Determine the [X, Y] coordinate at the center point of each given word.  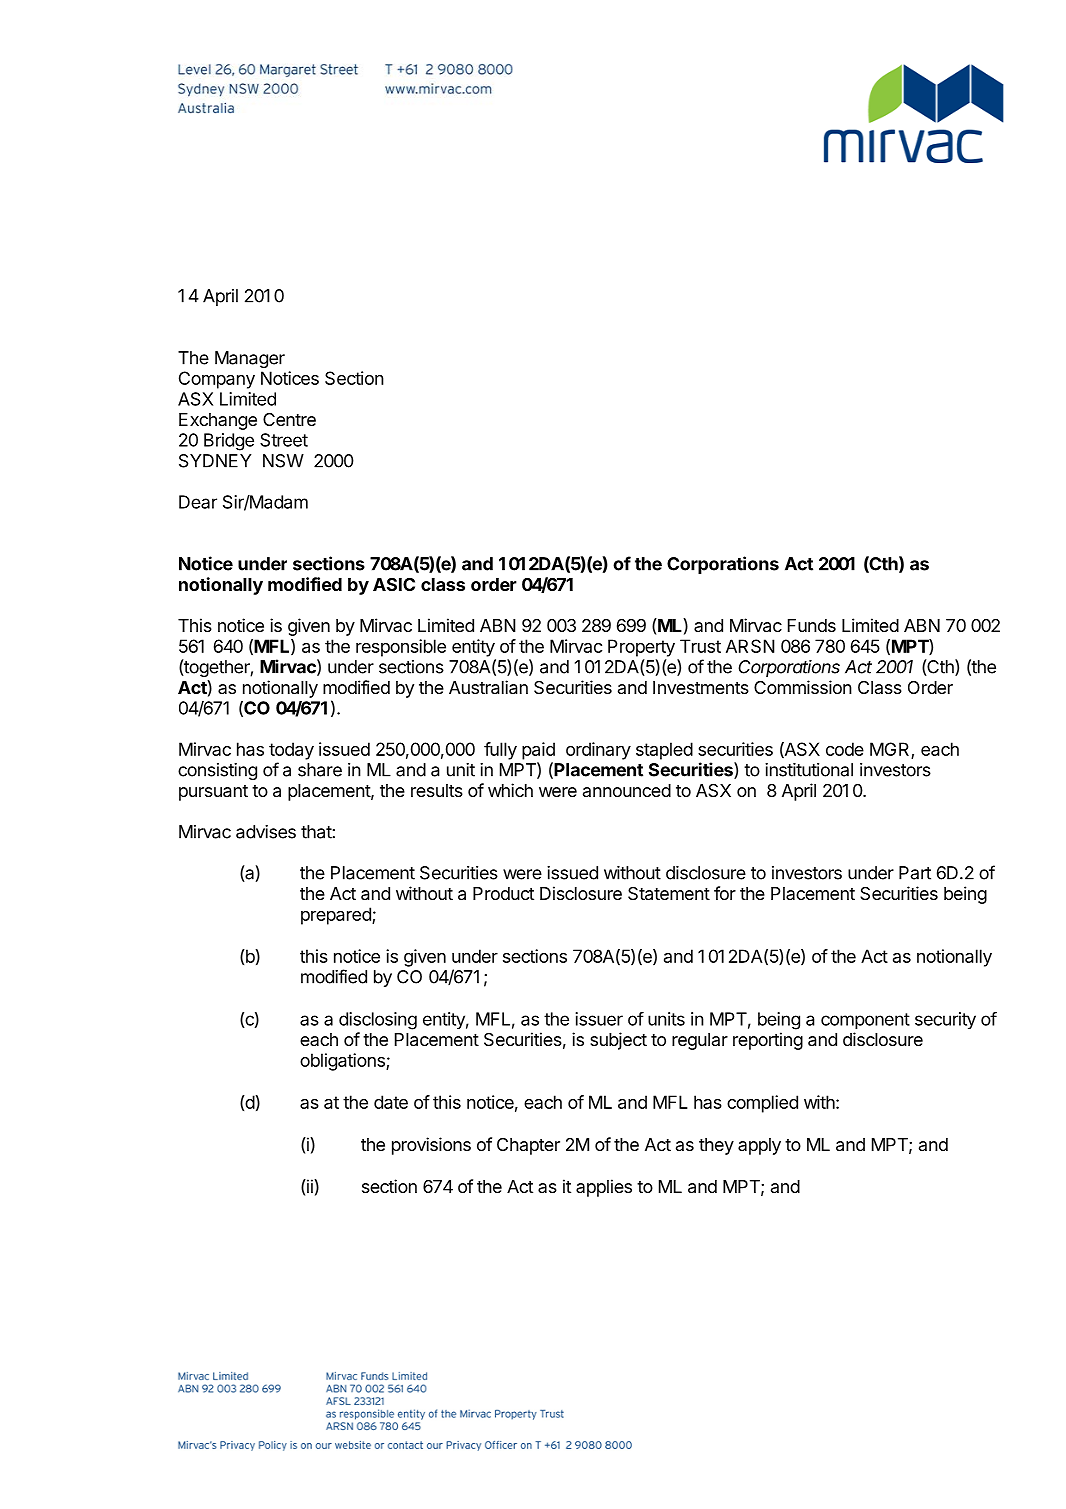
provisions [431, 1146]
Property [641, 648]
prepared [337, 916]
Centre [289, 419]
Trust [700, 646]
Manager [250, 359]
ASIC [394, 584]
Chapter [528, 1146]
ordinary [598, 751]
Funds [812, 625]
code [845, 749]
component [865, 1021]
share [320, 770]
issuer [599, 1019]
